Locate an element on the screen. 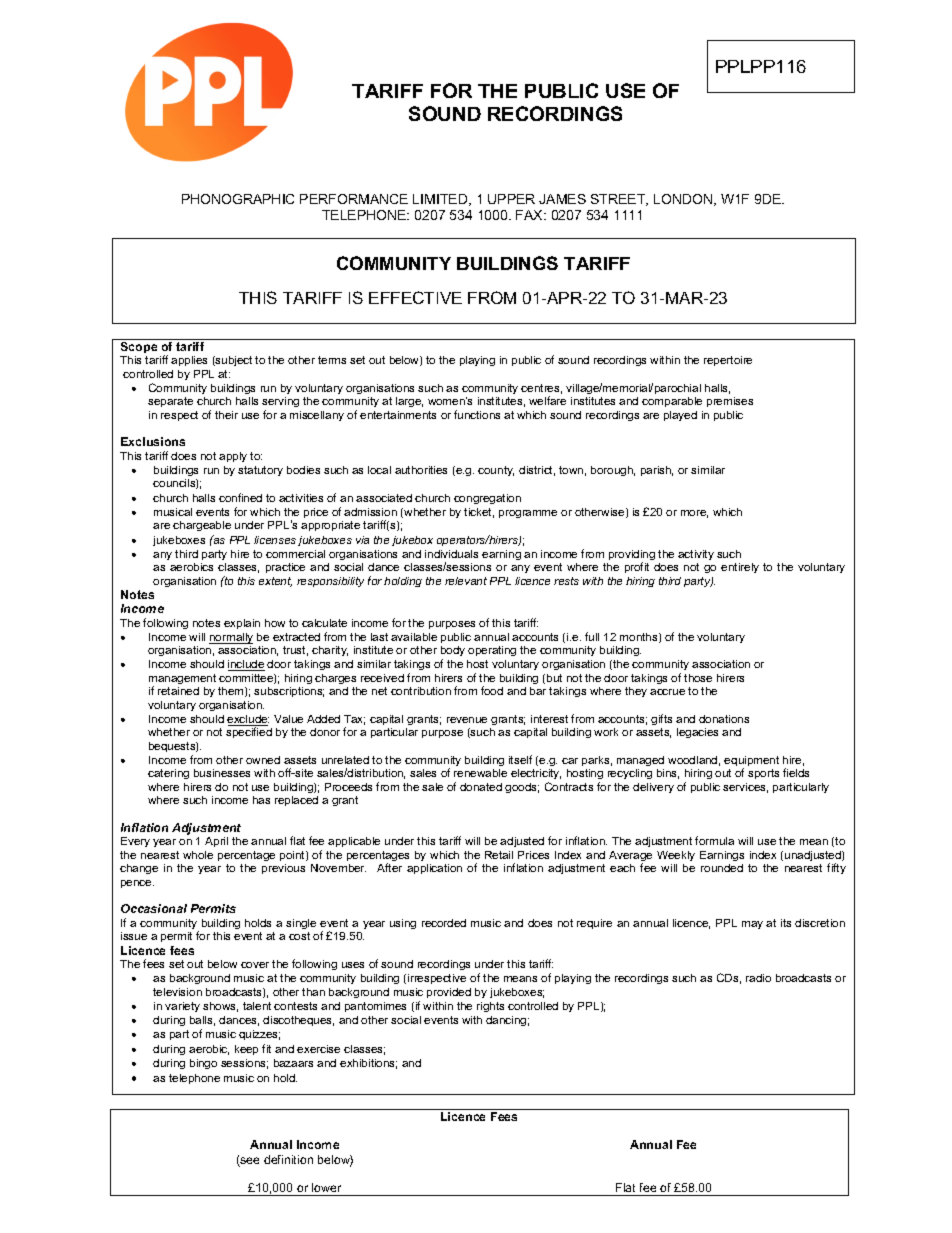 Image resolution: width=952 pixels, height=1233 pixels. county is located at coordinates (496, 471).
